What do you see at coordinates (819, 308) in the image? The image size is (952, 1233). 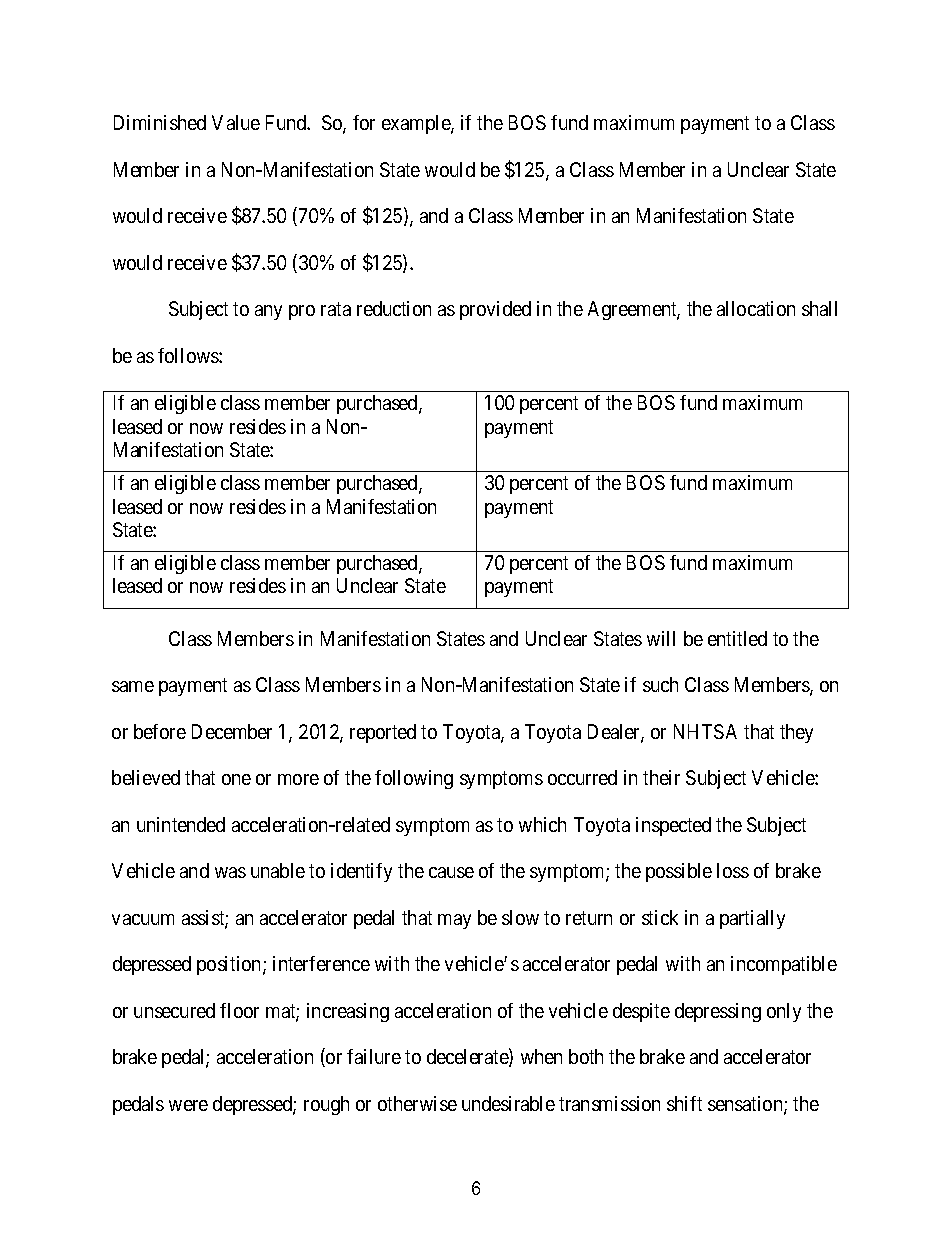 I see `shall` at bounding box center [819, 308].
